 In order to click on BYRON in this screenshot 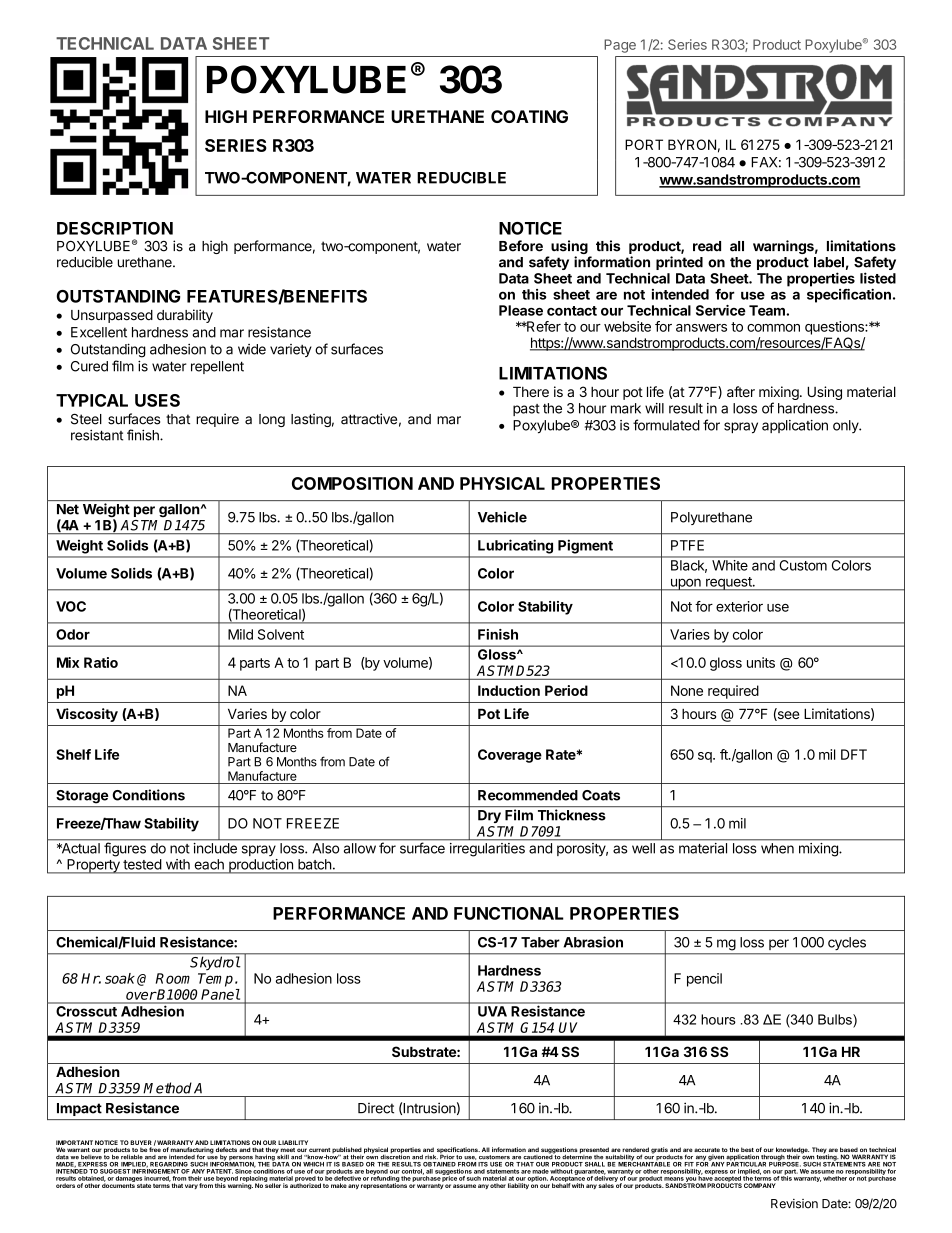, I will do `click(692, 144)`.
